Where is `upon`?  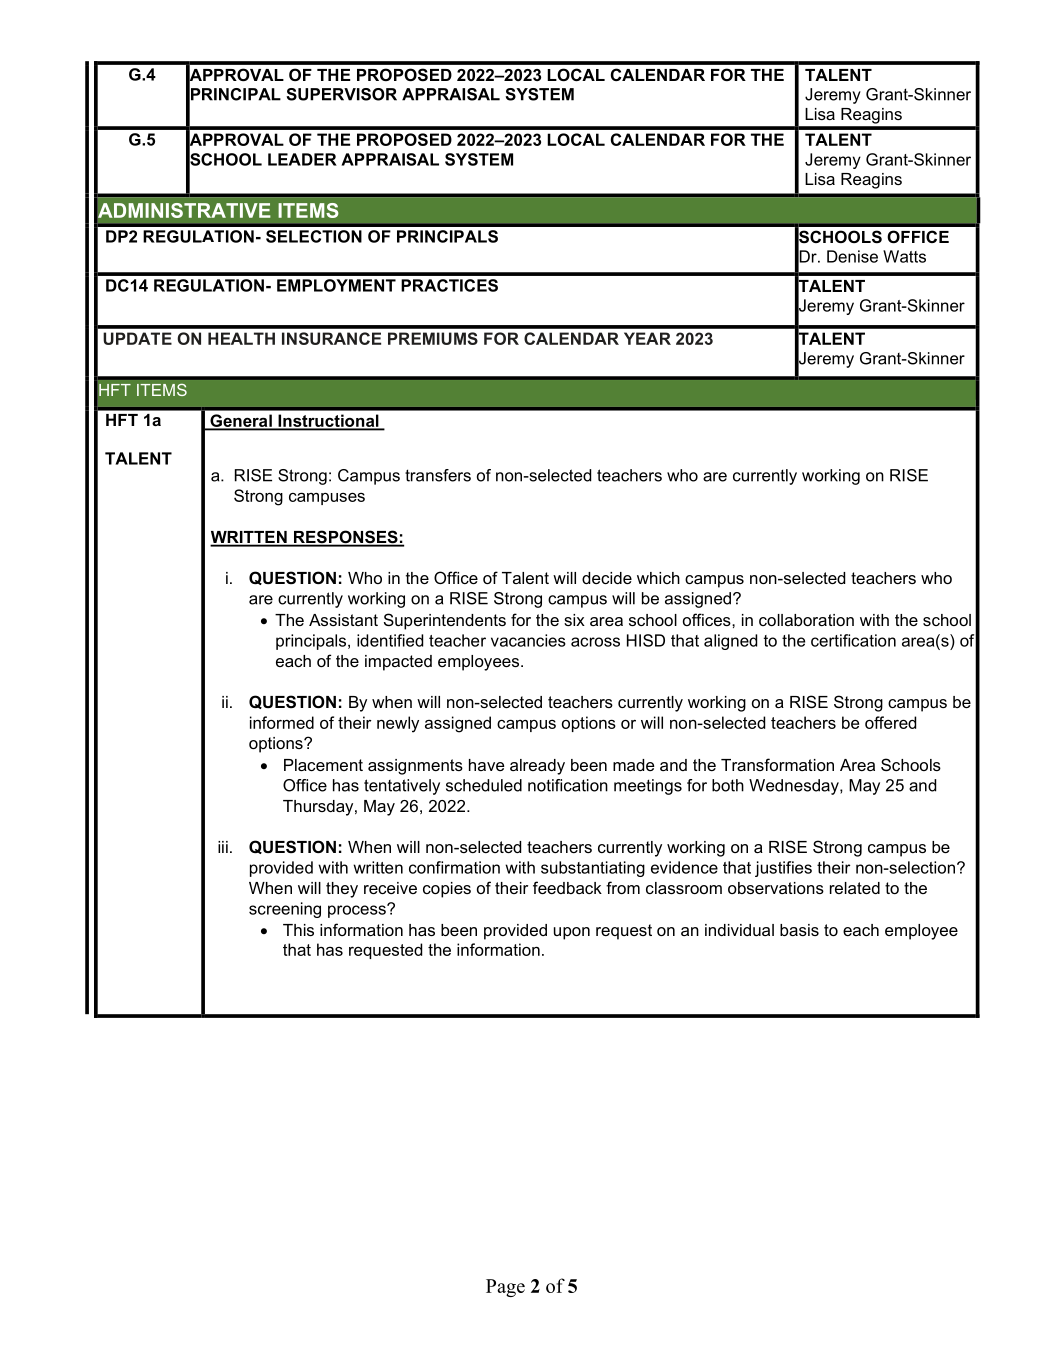 upon is located at coordinates (572, 933).
